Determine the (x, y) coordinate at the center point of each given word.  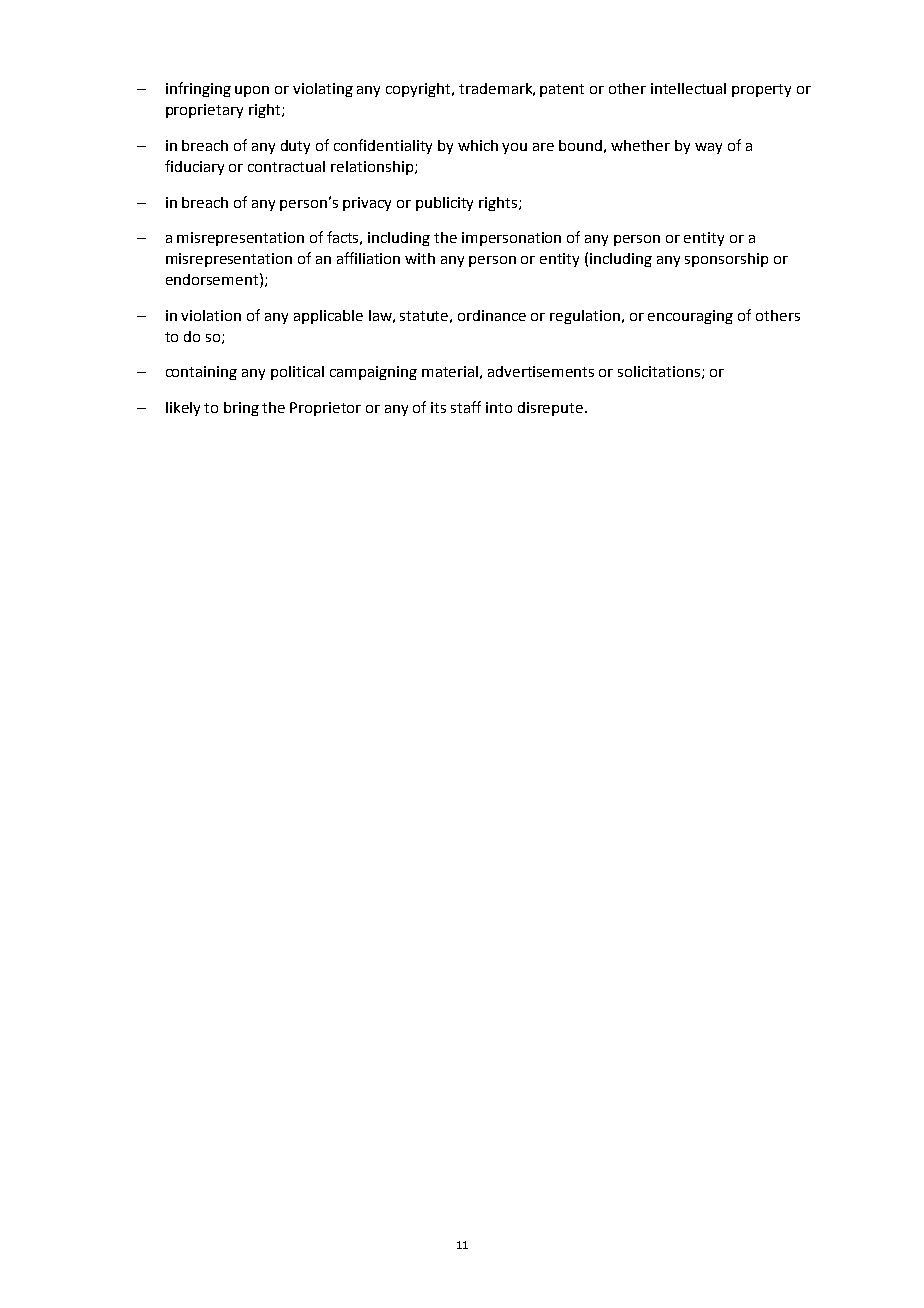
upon (252, 91)
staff (466, 407)
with (420, 258)
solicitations (660, 372)
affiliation (368, 258)
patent (562, 90)
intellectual (688, 88)
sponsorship (726, 260)
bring (241, 409)
